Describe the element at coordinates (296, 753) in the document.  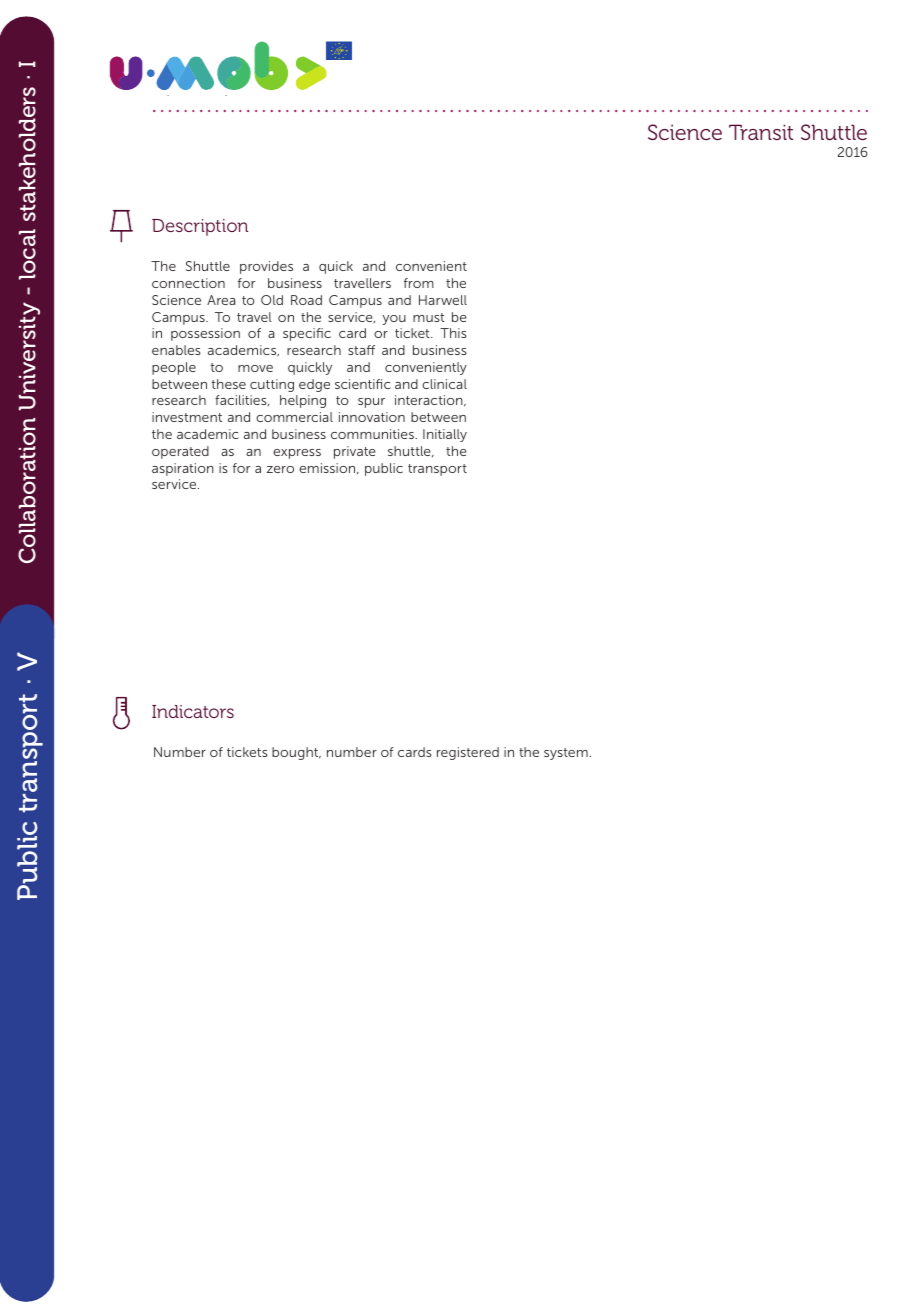
I see `bought` at that location.
